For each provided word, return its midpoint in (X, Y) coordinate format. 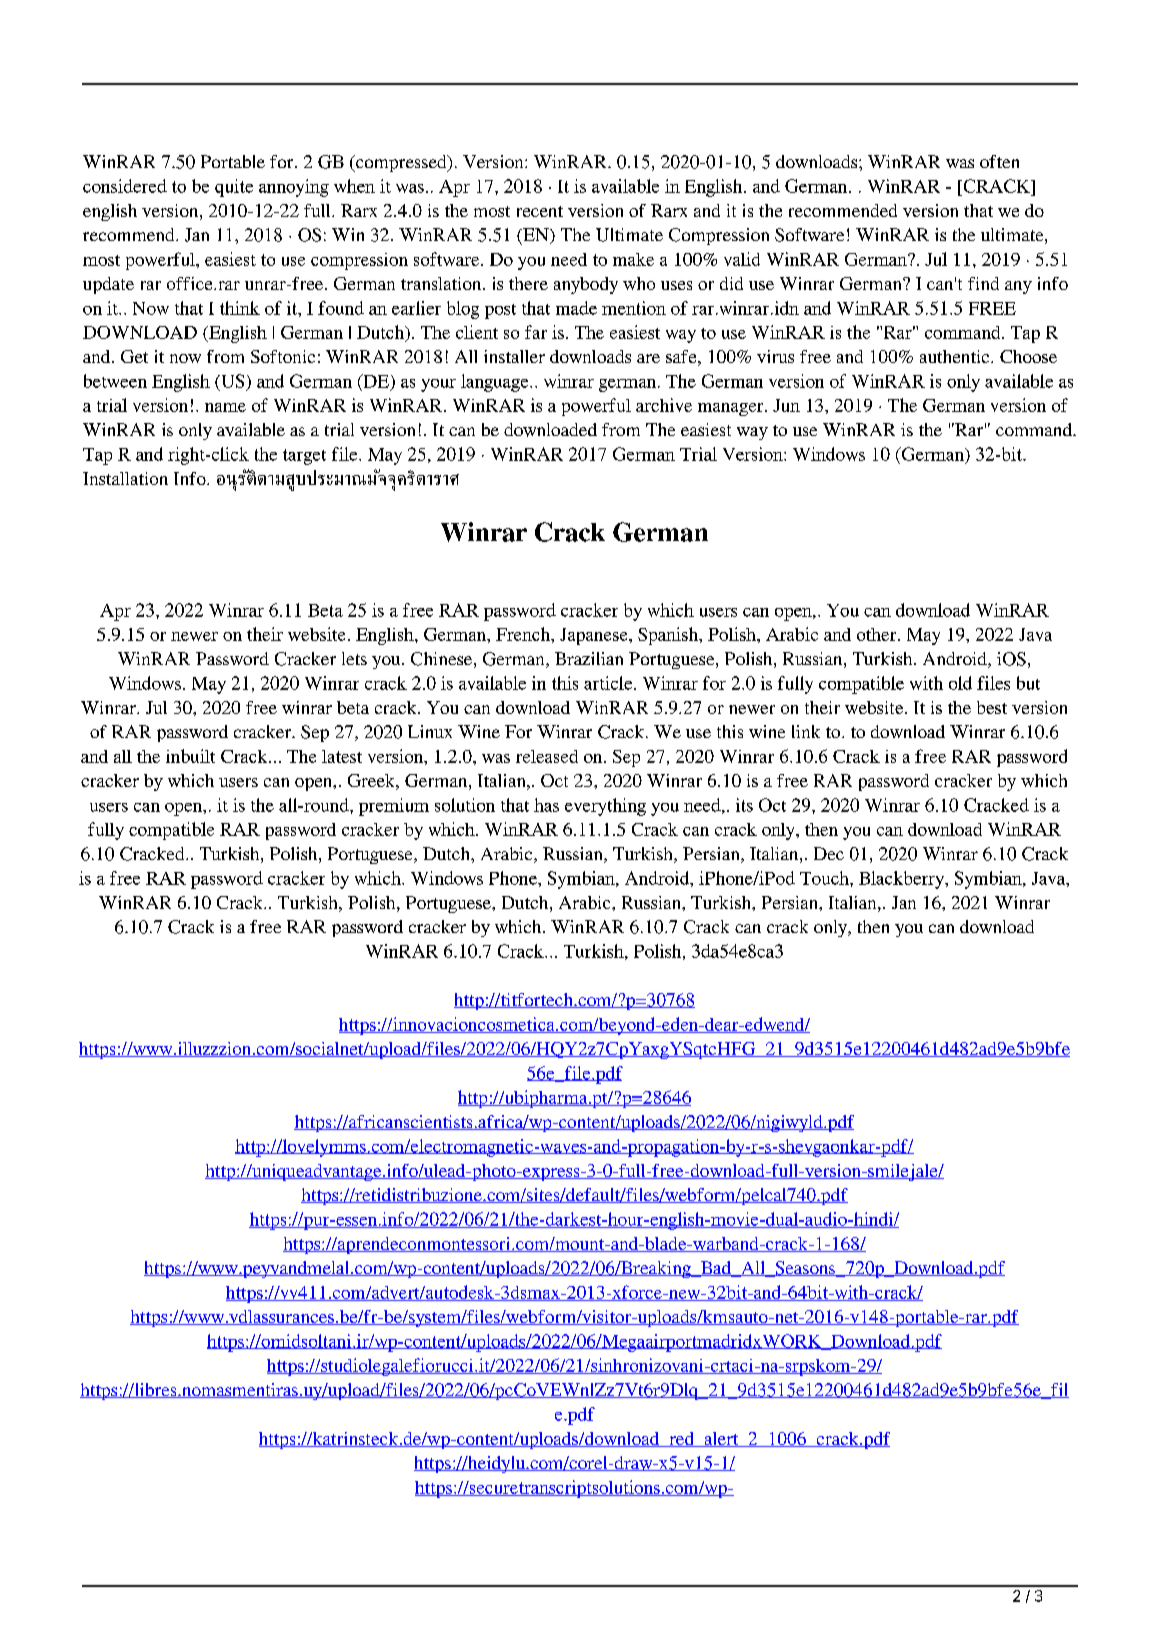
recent (540, 211)
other (878, 634)
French (524, 634)
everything (605, 807)
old (960, 683)
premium (394, 807)
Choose (1028, 356)
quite (234, 188)
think (240, 308)
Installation (125, 478)
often (999, 161)
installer (514, 356)
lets (354, 658)
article (609, 683)
